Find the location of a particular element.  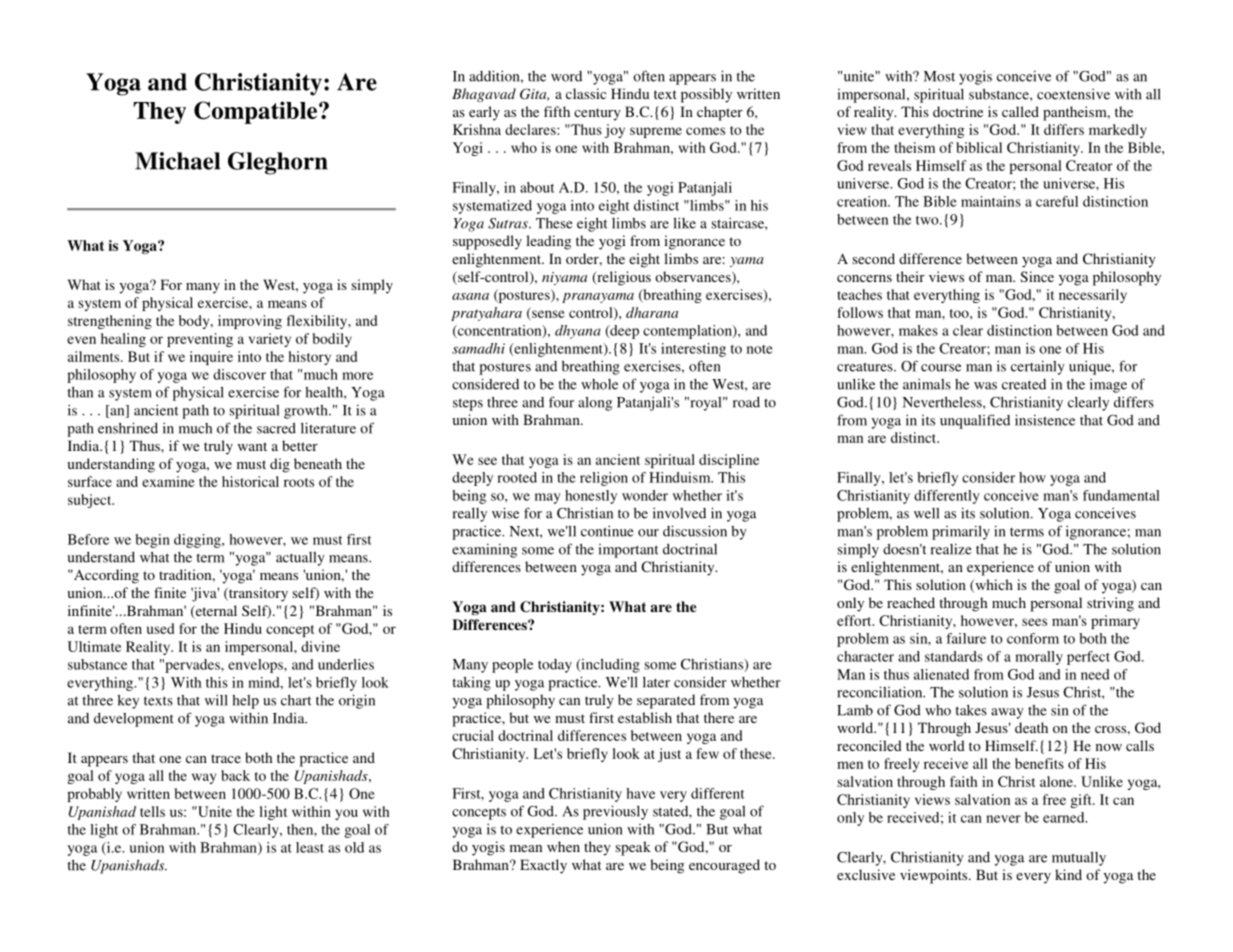

envelops is located at coordinates (256, 666).
